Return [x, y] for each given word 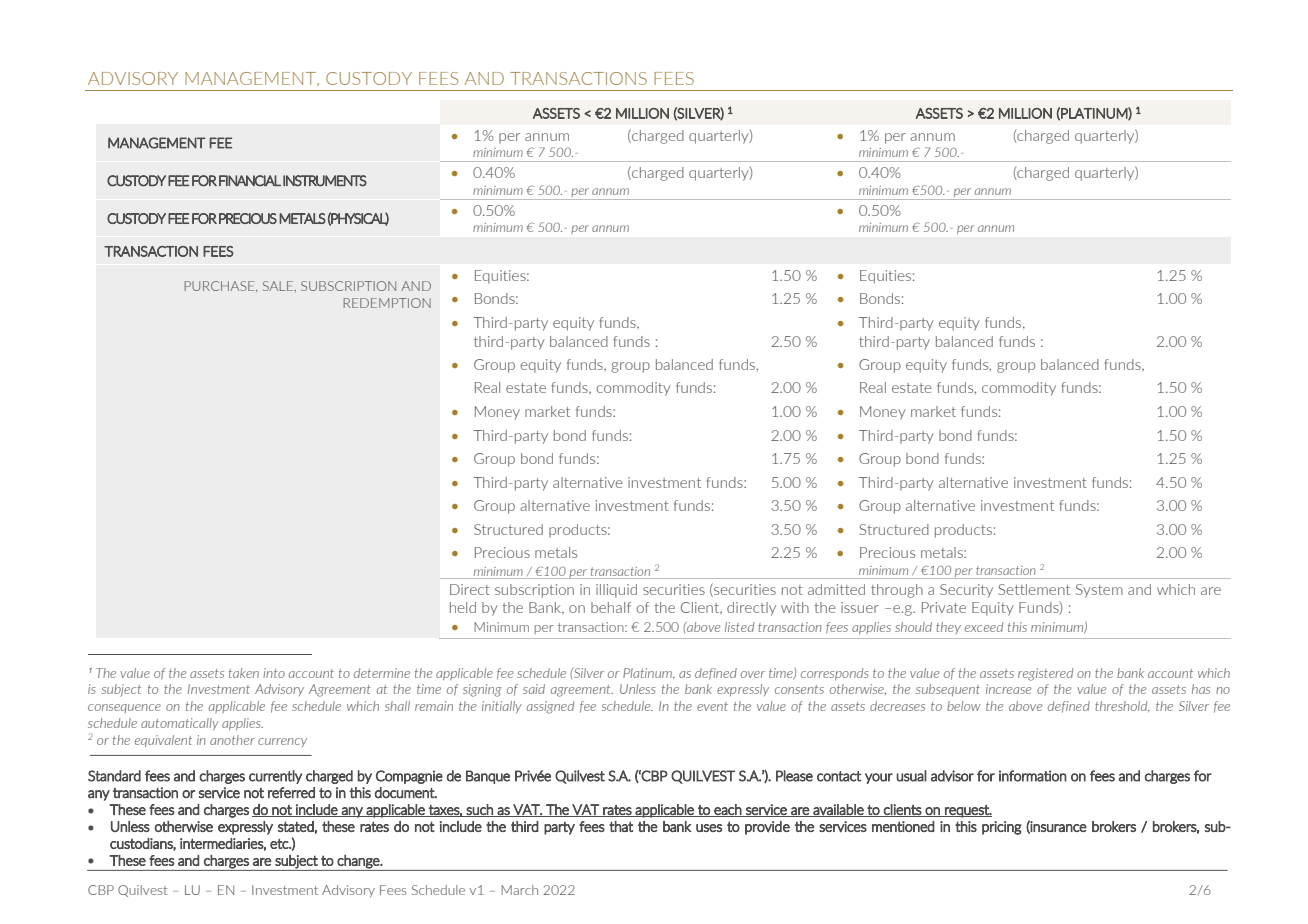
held [463, 607]
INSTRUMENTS [325, 181]
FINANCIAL [250, 181]
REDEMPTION [387, 303]
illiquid [616, 591]
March [519, 890]
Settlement [1034, 589]
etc [280, 843]
